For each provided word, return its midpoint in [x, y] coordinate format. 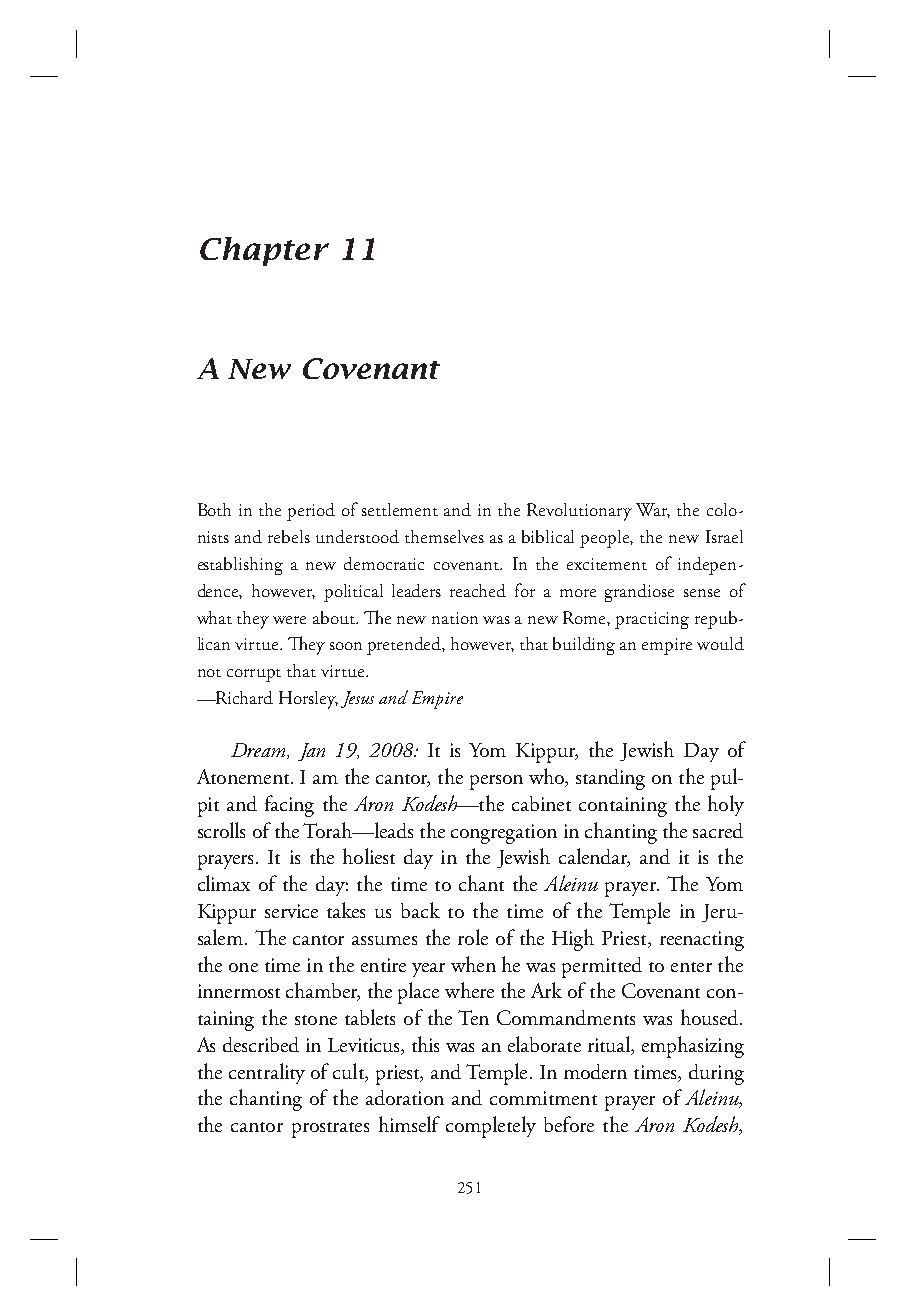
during [716, 1074]
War [653, 510]
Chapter [264, 251]
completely [491, 1127]
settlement [400, 509]
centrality [267, 1073]
